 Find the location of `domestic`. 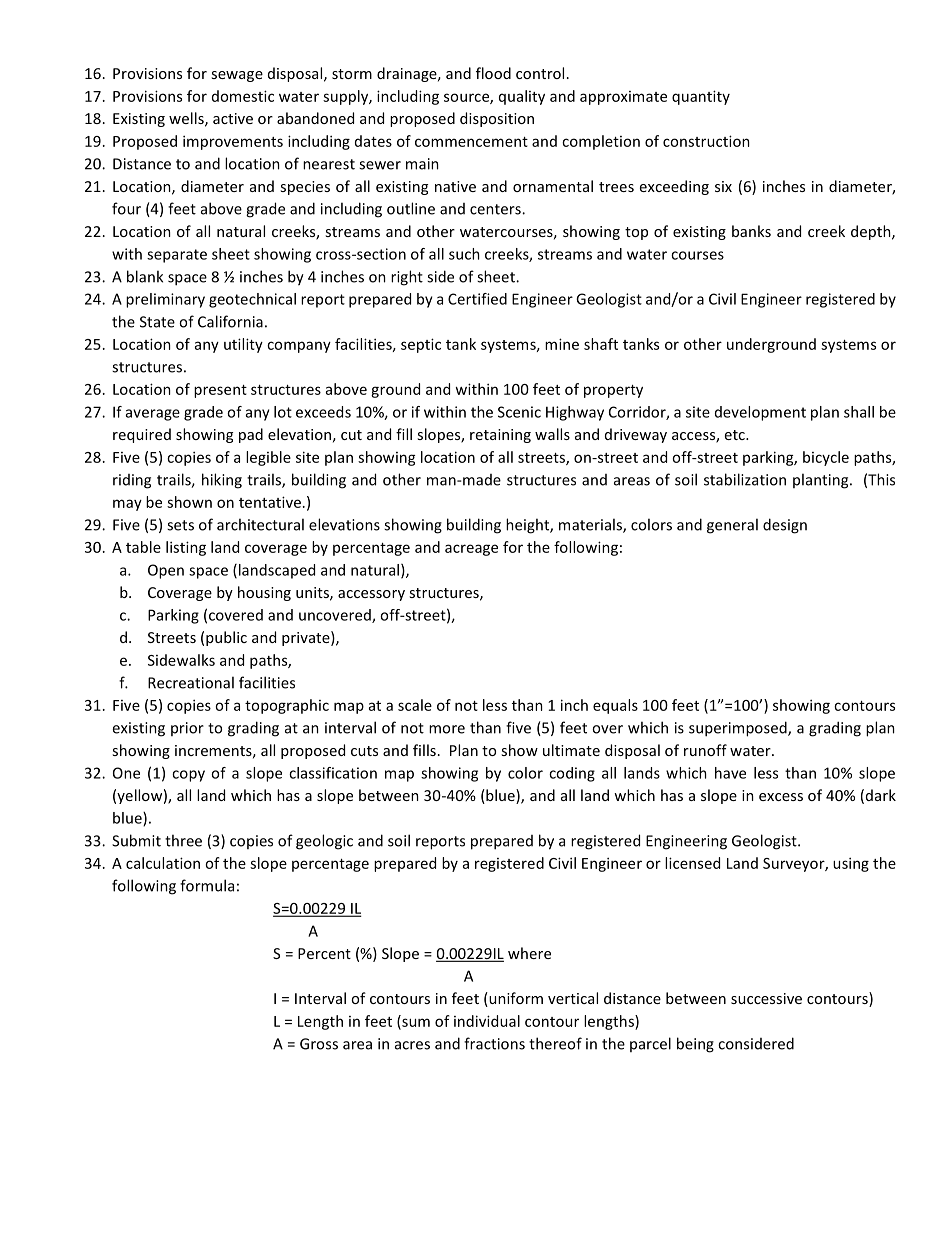

domestic is located at coordinates (243, 96).
